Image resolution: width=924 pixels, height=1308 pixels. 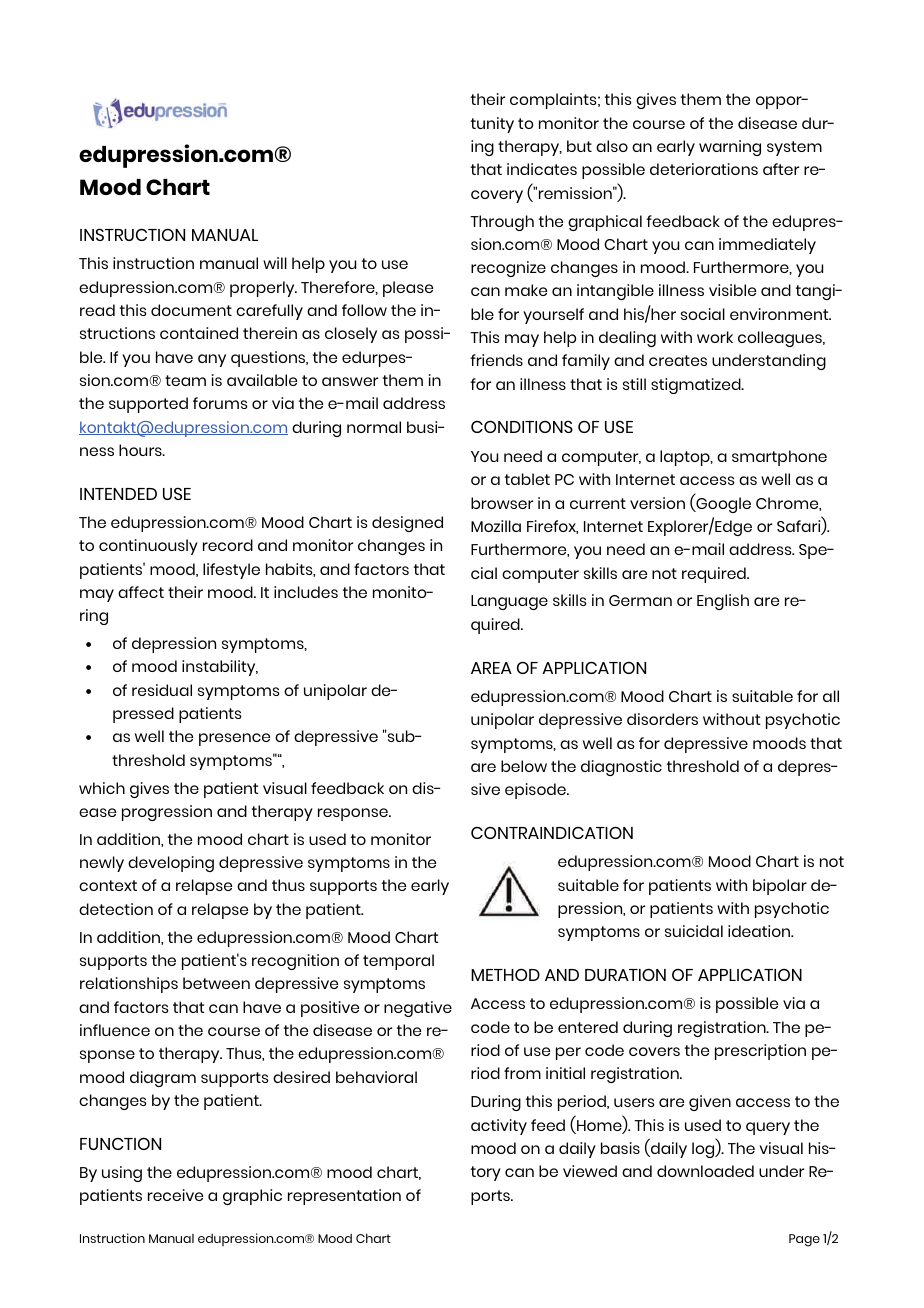 I want to click on after, so click(x=781, y=169).
